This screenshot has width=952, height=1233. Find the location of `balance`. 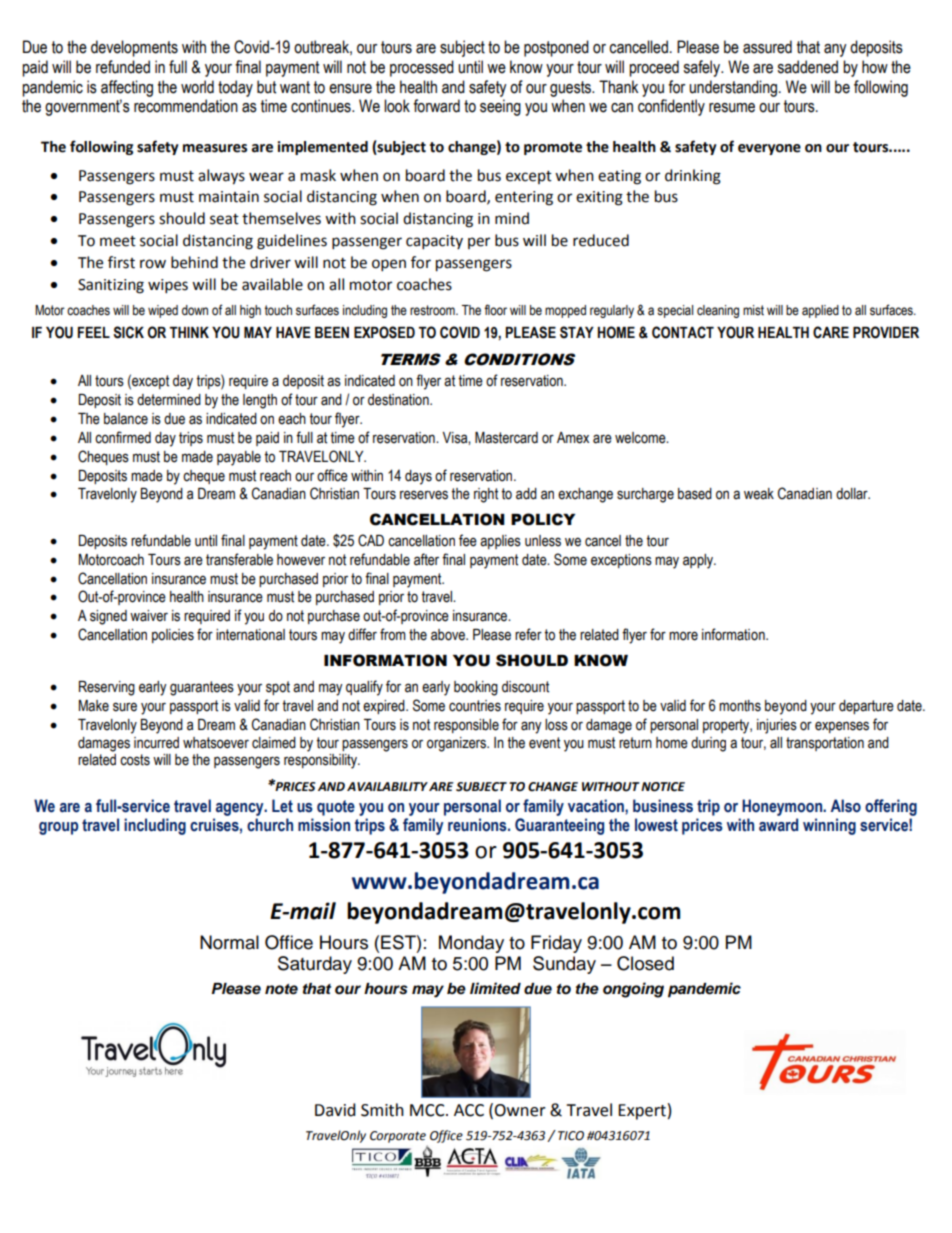

balance is located at coordinates (126, 419).
